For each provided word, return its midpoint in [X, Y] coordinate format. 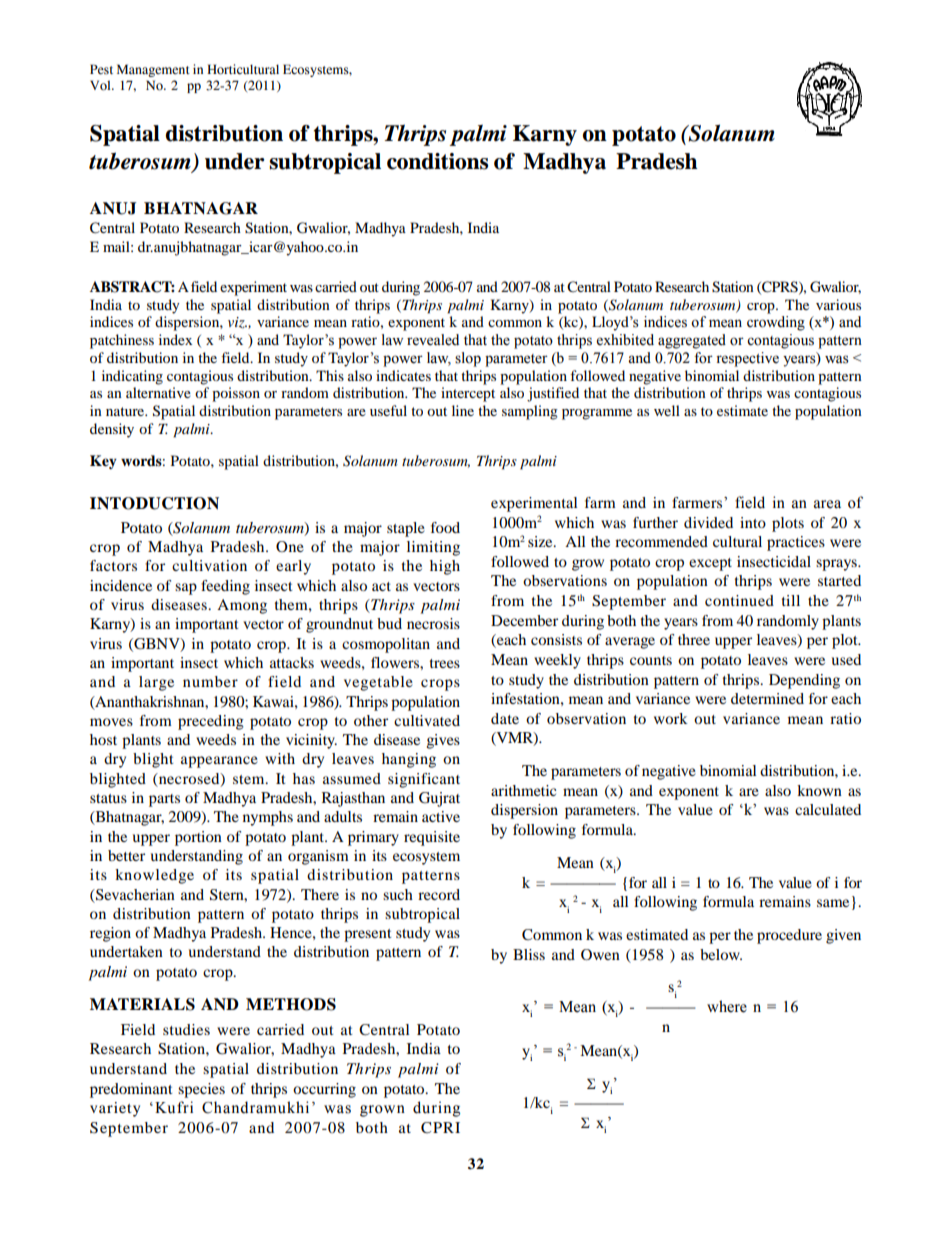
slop [468, 359]
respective [747, 359]
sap [186, 589]
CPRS [780, 287]
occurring [324, 1090]
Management [153, 70]
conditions [437, 161]
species [201, 1090]
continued [739, 600]
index [175, 339]
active [441, 816]
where [727, 1006]
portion [198, 838]
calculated [828, 809]
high [445, 567]
